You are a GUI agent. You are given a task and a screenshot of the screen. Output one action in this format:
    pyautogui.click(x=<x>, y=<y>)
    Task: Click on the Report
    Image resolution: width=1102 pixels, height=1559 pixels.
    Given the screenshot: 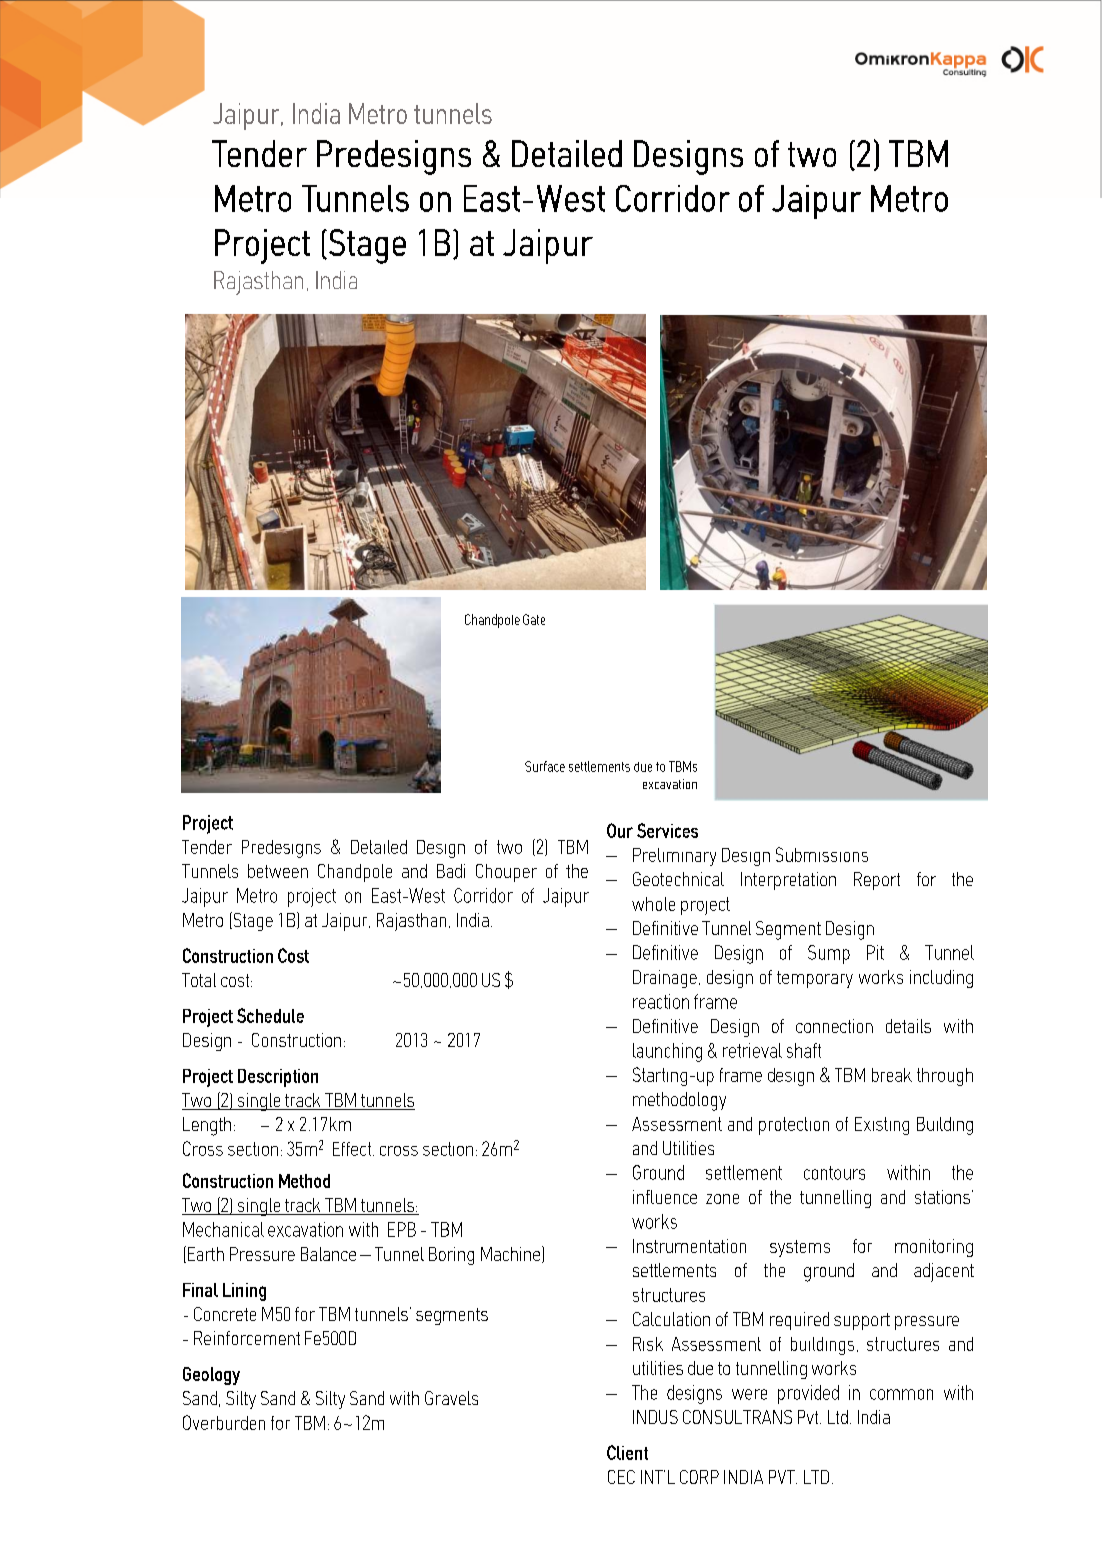 What is the action you would take?
    pyautogui.click(x=877, y=881)
